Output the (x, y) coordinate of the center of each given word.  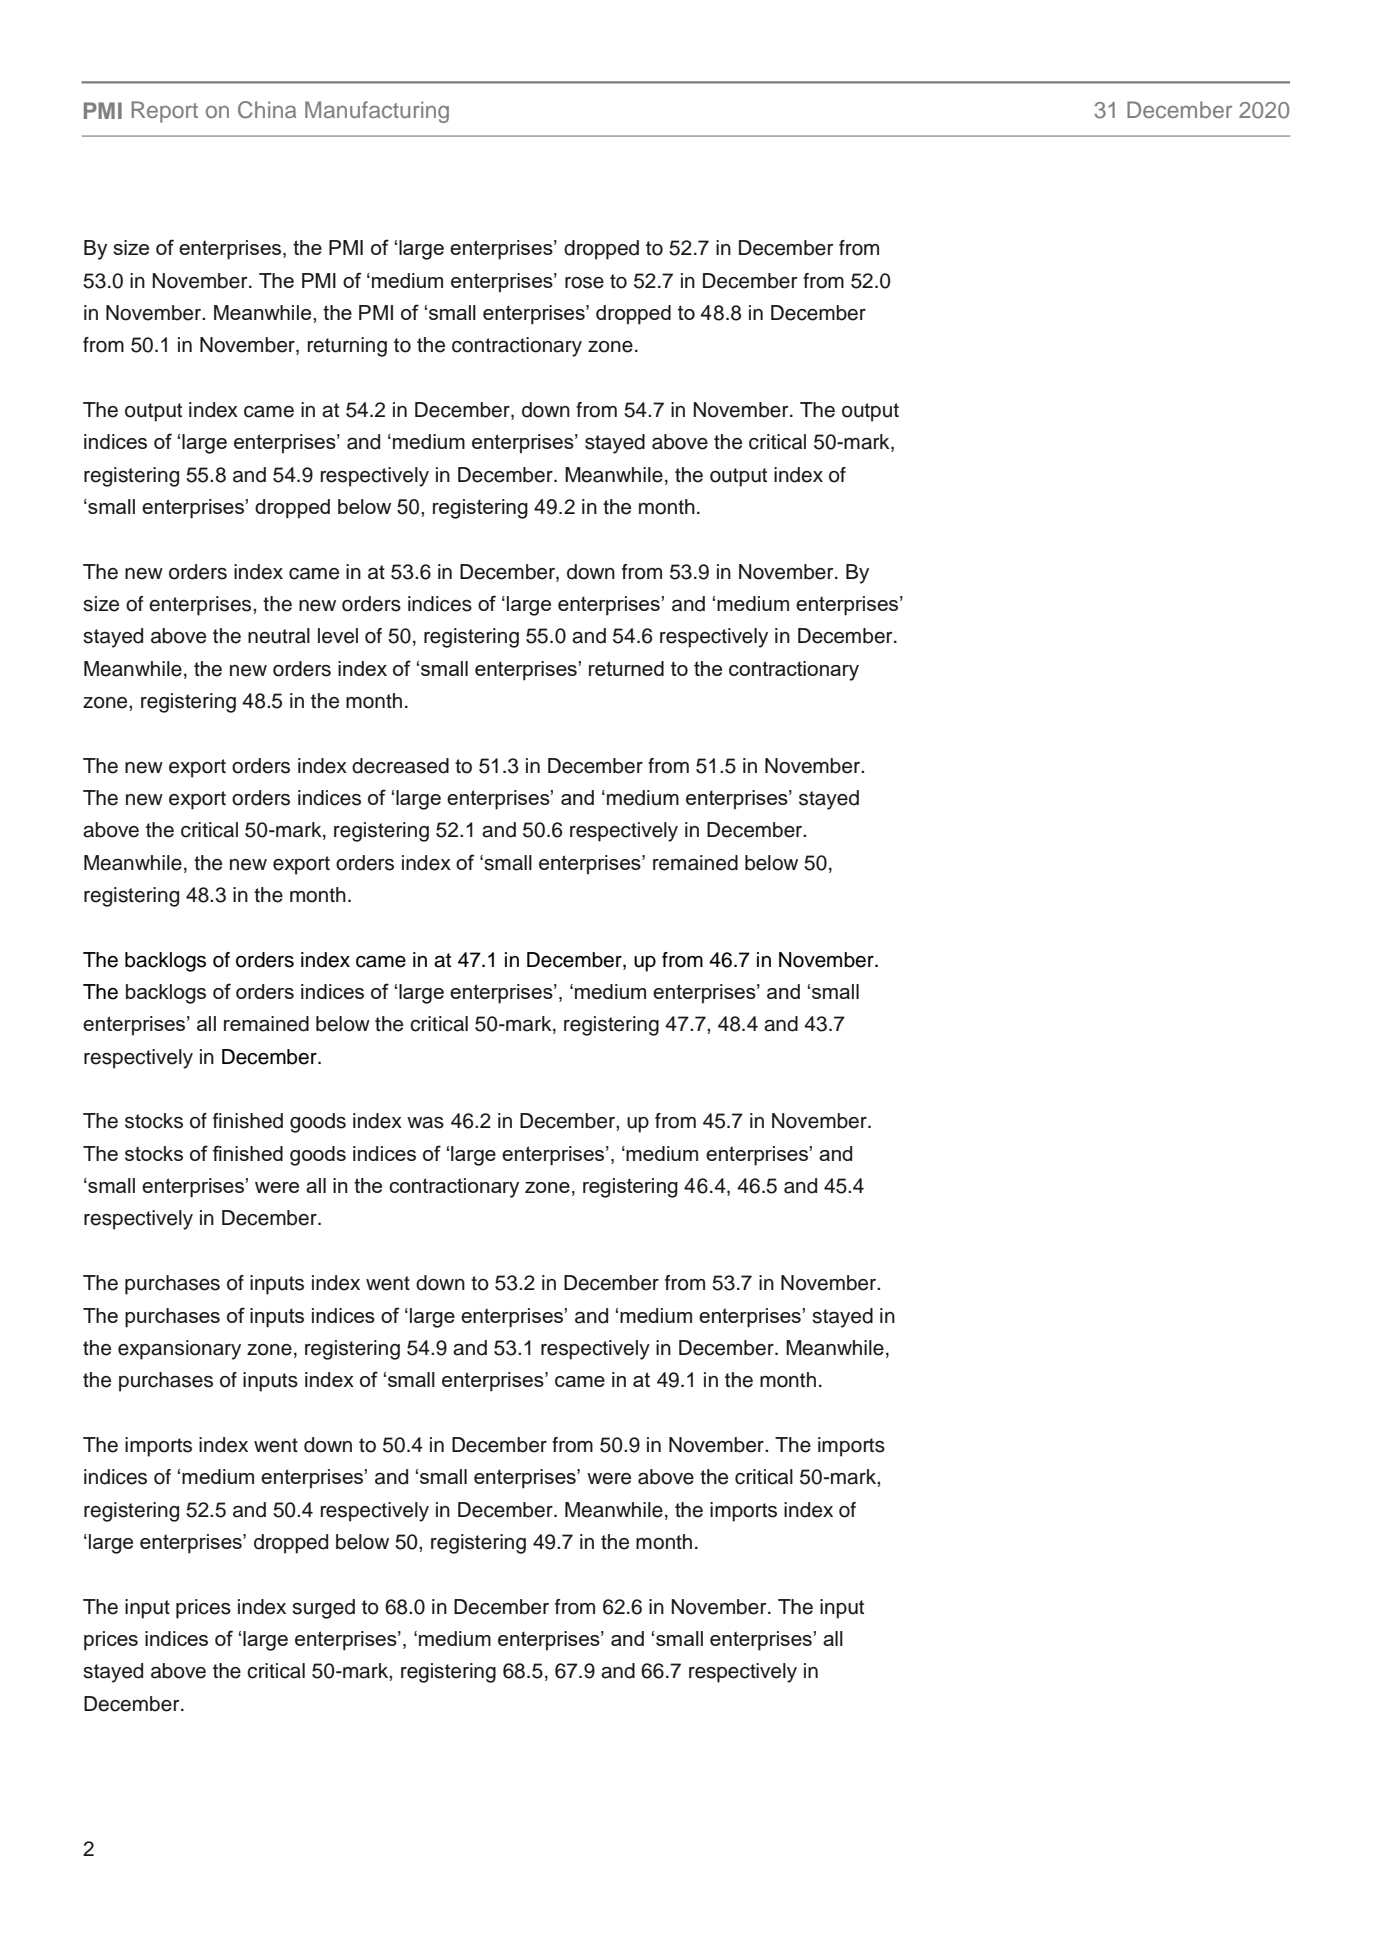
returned (626, 668)
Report (165, 112)
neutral (279, 636)
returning (347, 347)
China (267, 110)
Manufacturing (377, 112)
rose (584, 283)
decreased (400, 766)
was (425, 1123)
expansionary (179, 1350)
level (338, 636)
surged (323, 1609)
